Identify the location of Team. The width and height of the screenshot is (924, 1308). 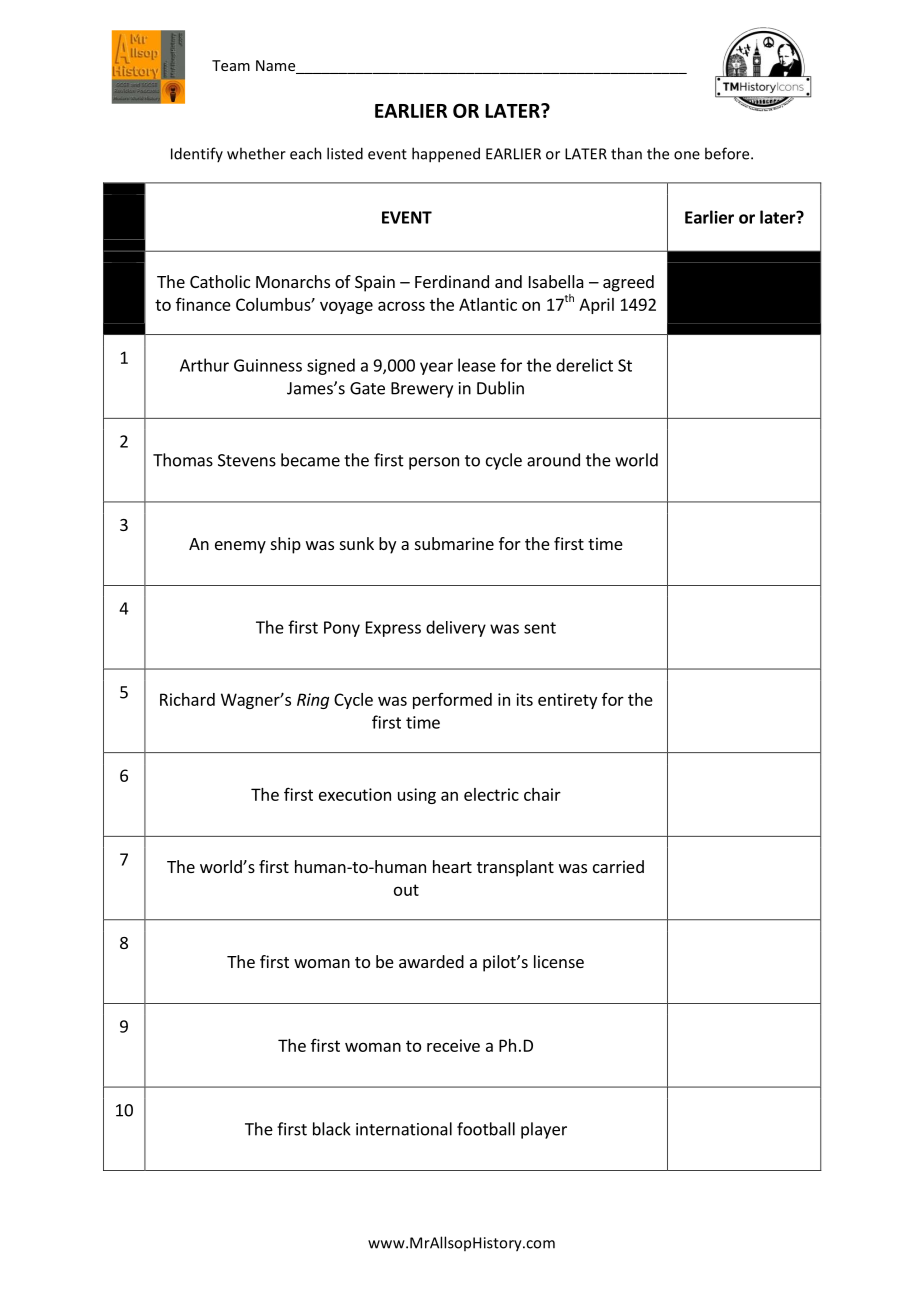
(231, 65).
